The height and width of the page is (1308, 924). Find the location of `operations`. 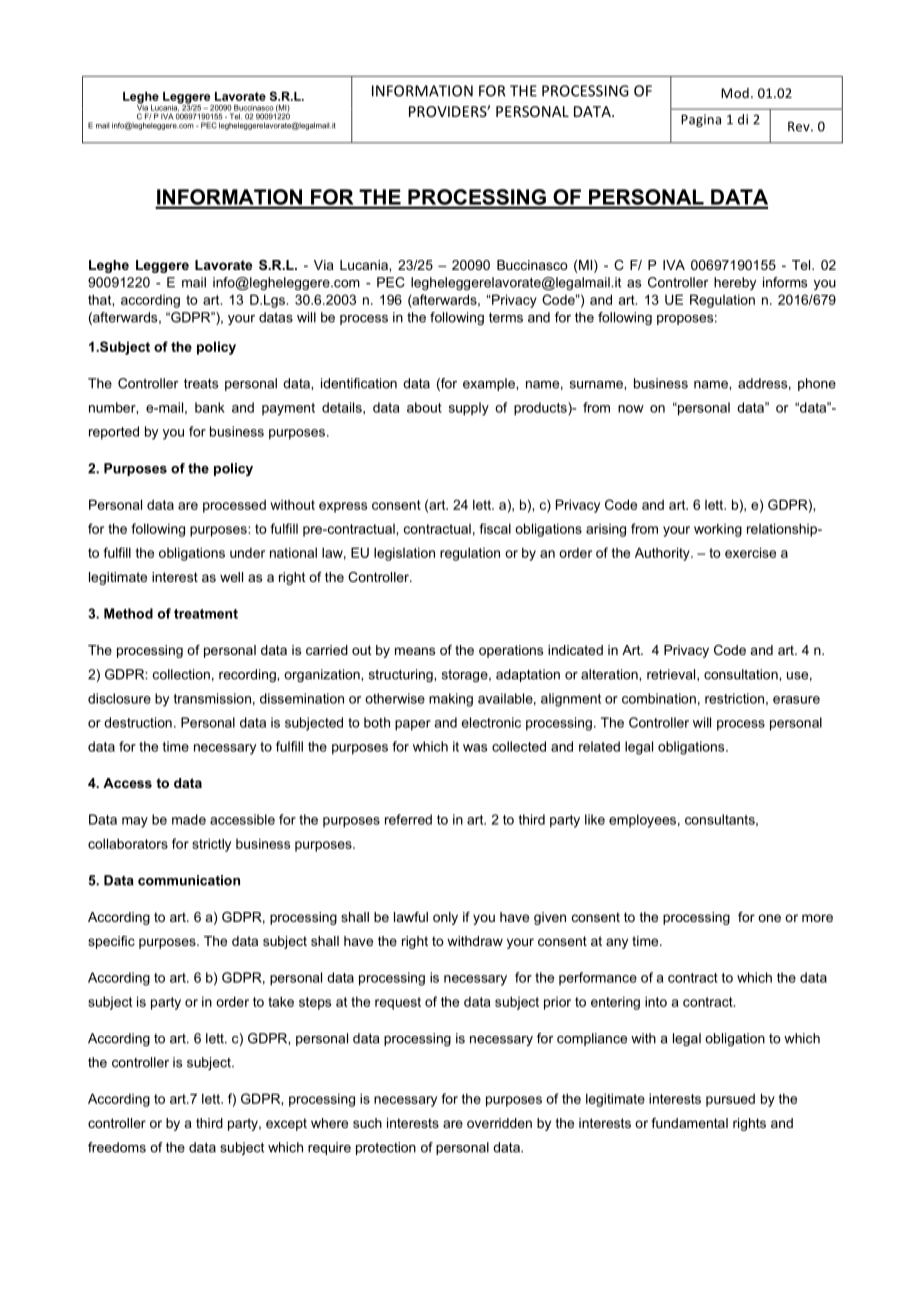

operations is located at coordinates (511, 651).
